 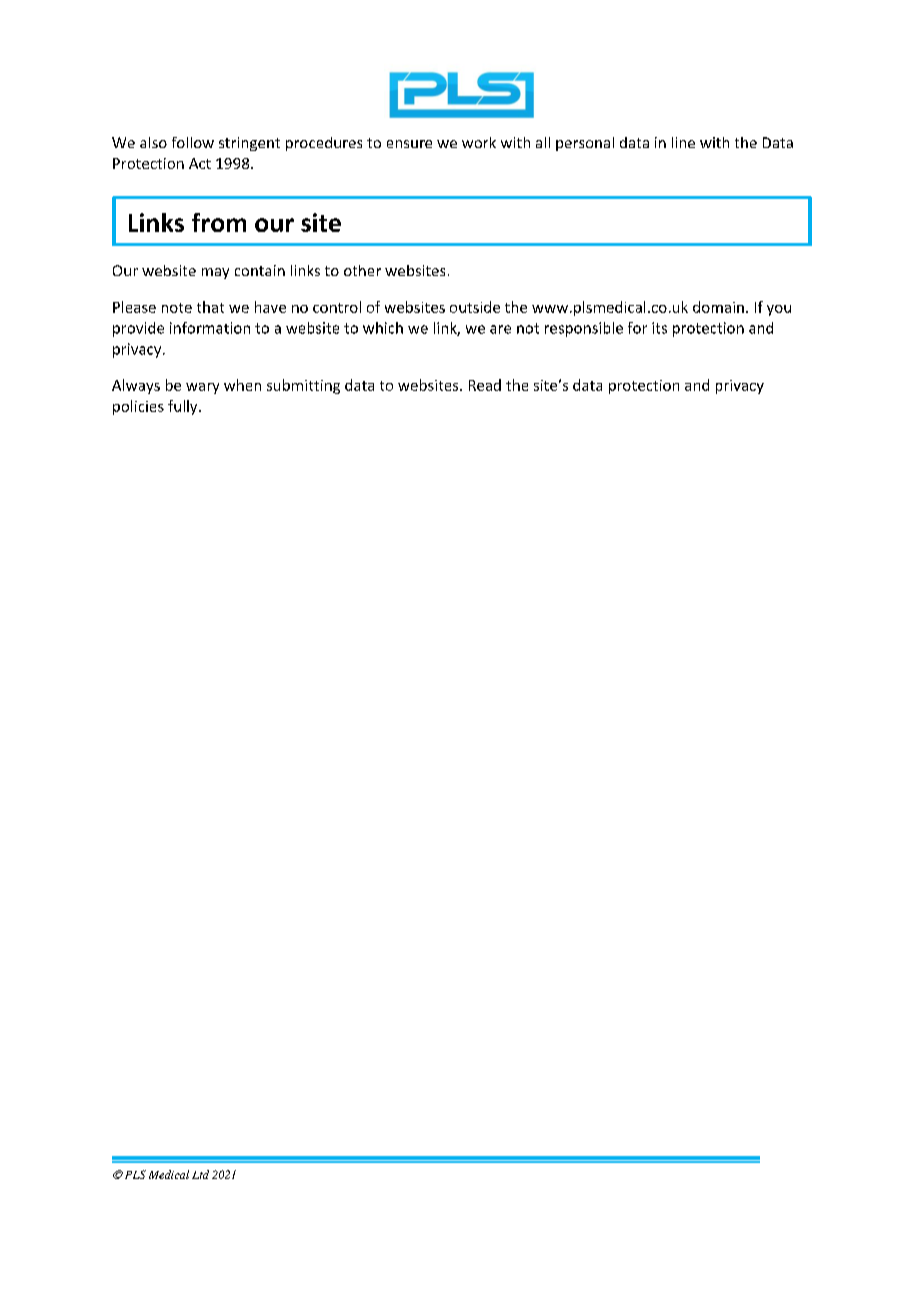 I want to click on work, so click(x=479, y=142).
